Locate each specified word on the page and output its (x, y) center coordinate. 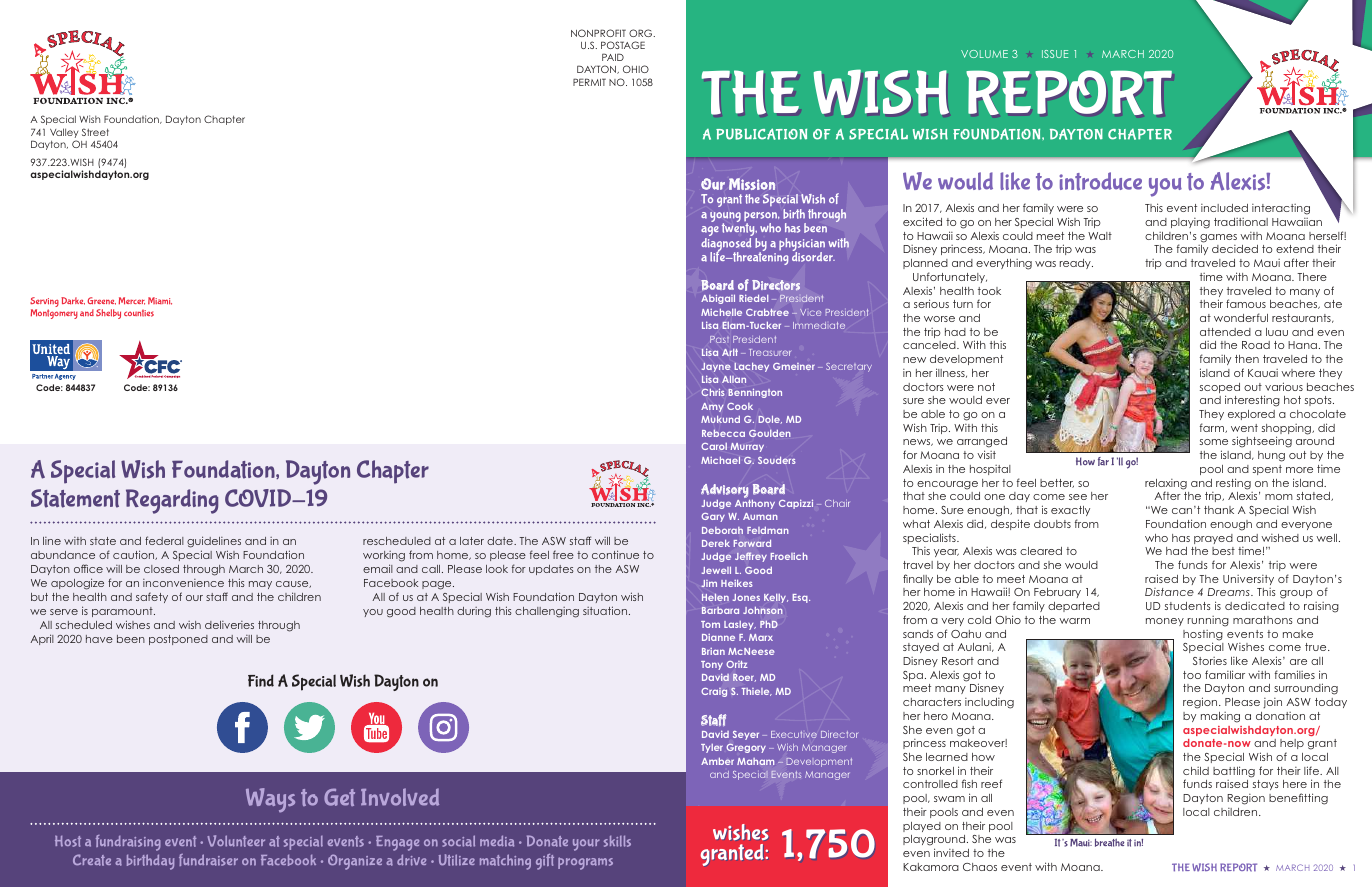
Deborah (722, 530)
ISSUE (1055, 54)
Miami (160, 301)
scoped (1220, 389)
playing (1190, 223)
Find (261, 680)
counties (139, 313)
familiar (1225, 674)
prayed (1213, 539)
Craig (714, 692)
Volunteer (236, 841)
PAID (613, 57)
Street (95, 132)
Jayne (716, 367)
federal (164, 540)
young (725, 218)
